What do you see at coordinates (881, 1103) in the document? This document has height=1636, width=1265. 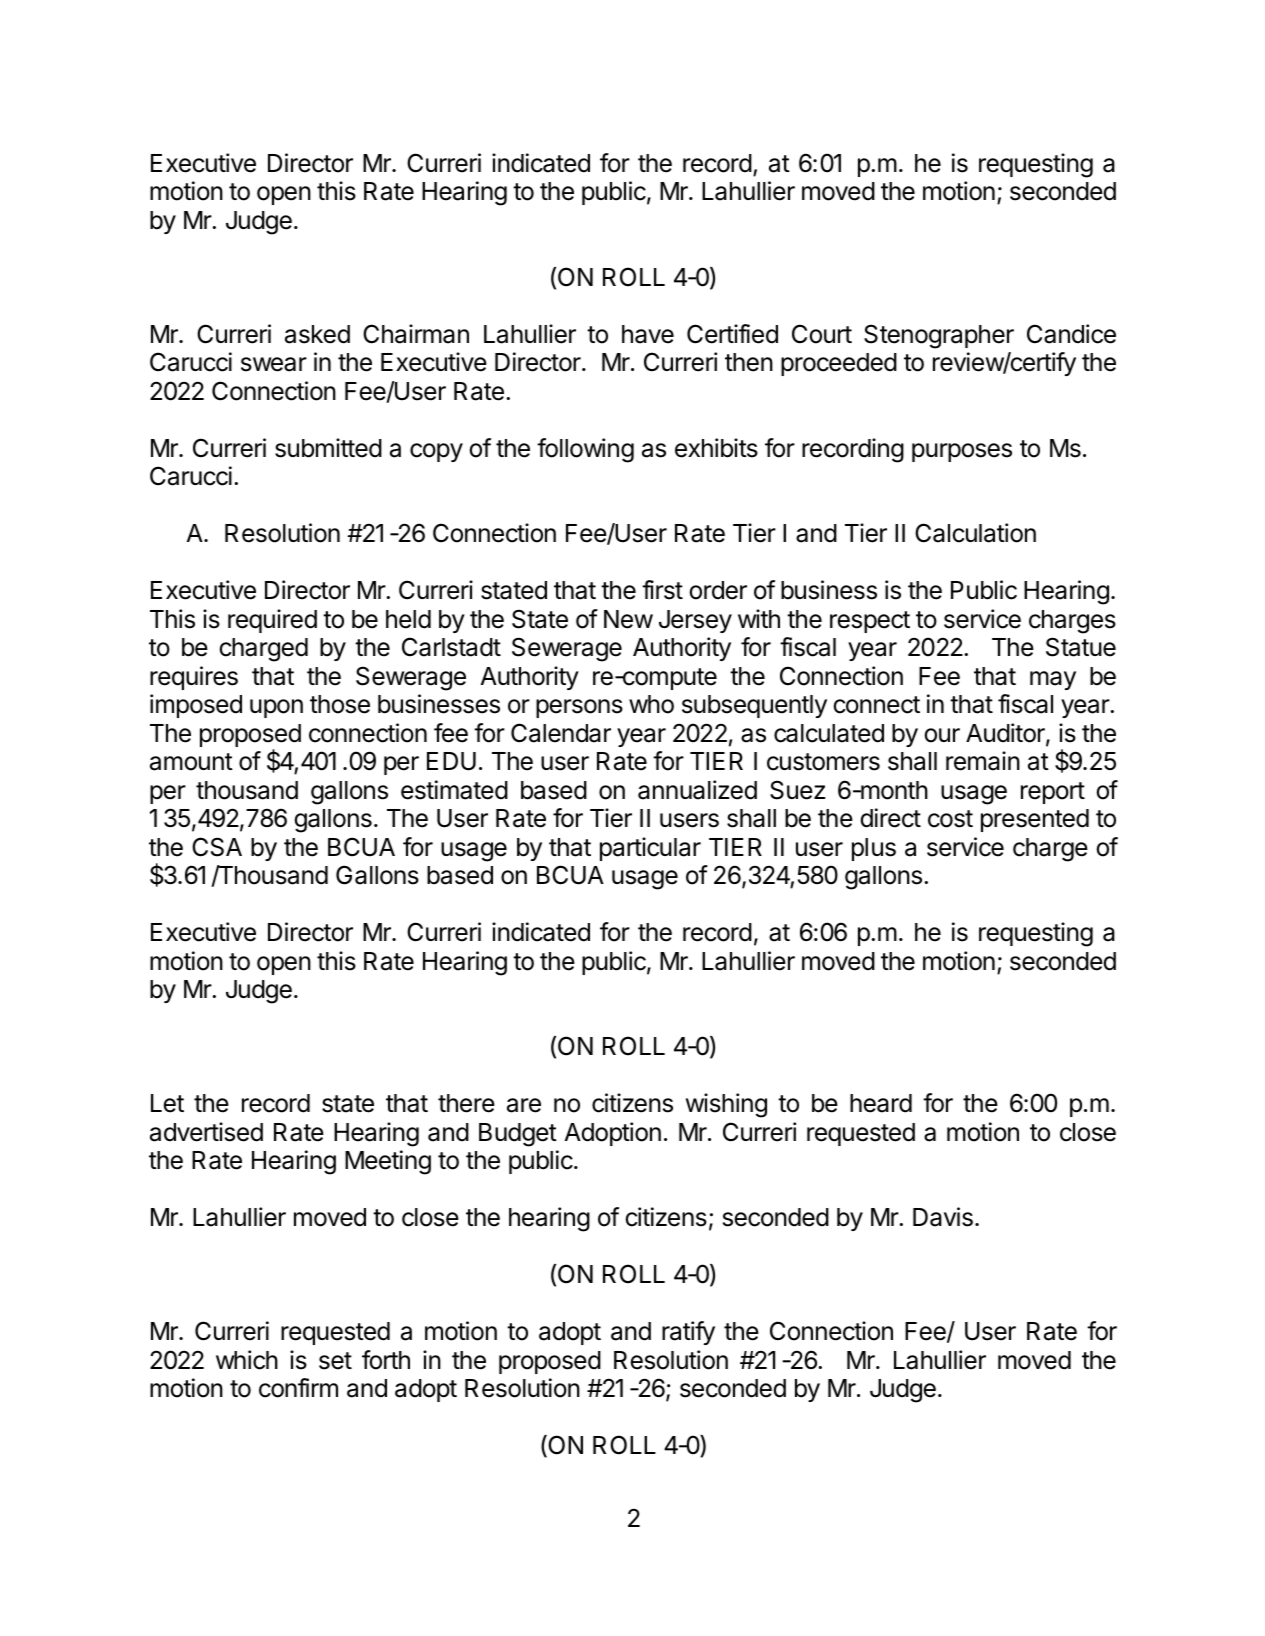 I see `heard` at bounding box center [881, 1103].
